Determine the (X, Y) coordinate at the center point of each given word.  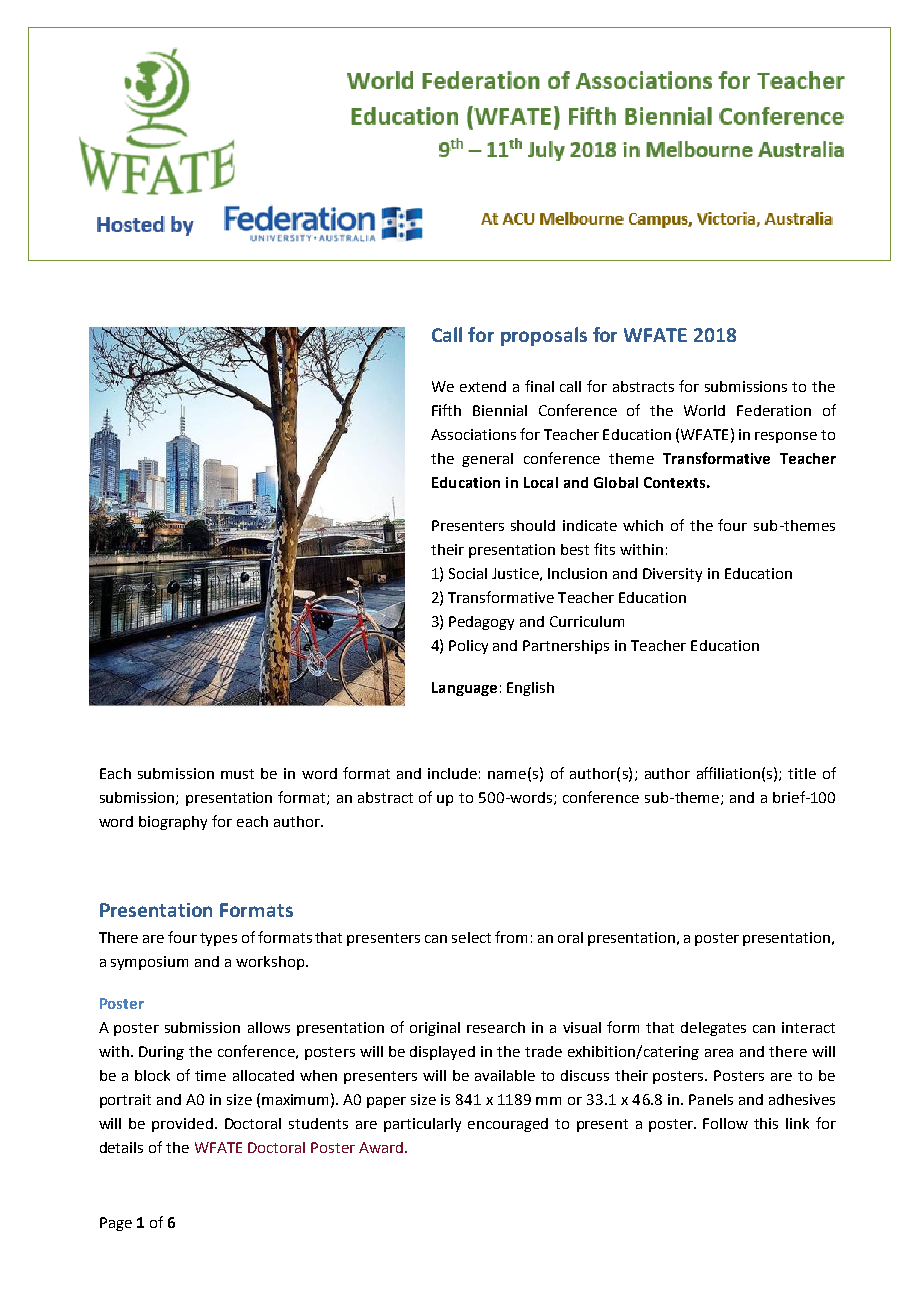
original (435, 1029)
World (704, 410)
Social (468, 573)
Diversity (672, 575)
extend (483, 386)
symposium (149, 963)
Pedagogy (481, 623)
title (802, 773)
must (237, 774)
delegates (713, 1029)
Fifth (446, 410)
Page (116, 1224)
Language (464, 689)
